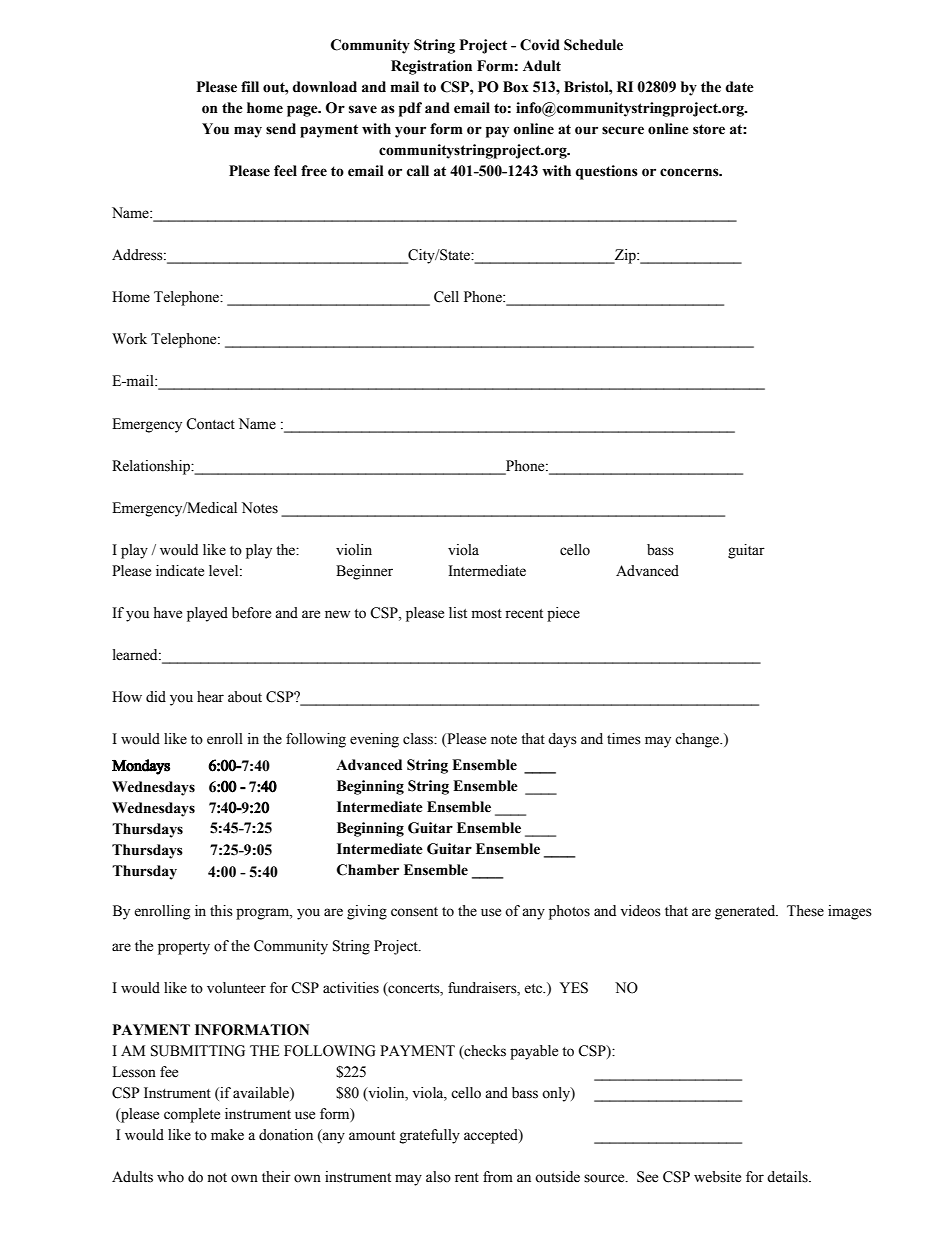 The height and width of the document is (1233, 952). Describe the element at coordinates (487, 614) in the document. I see `most` at that location.
